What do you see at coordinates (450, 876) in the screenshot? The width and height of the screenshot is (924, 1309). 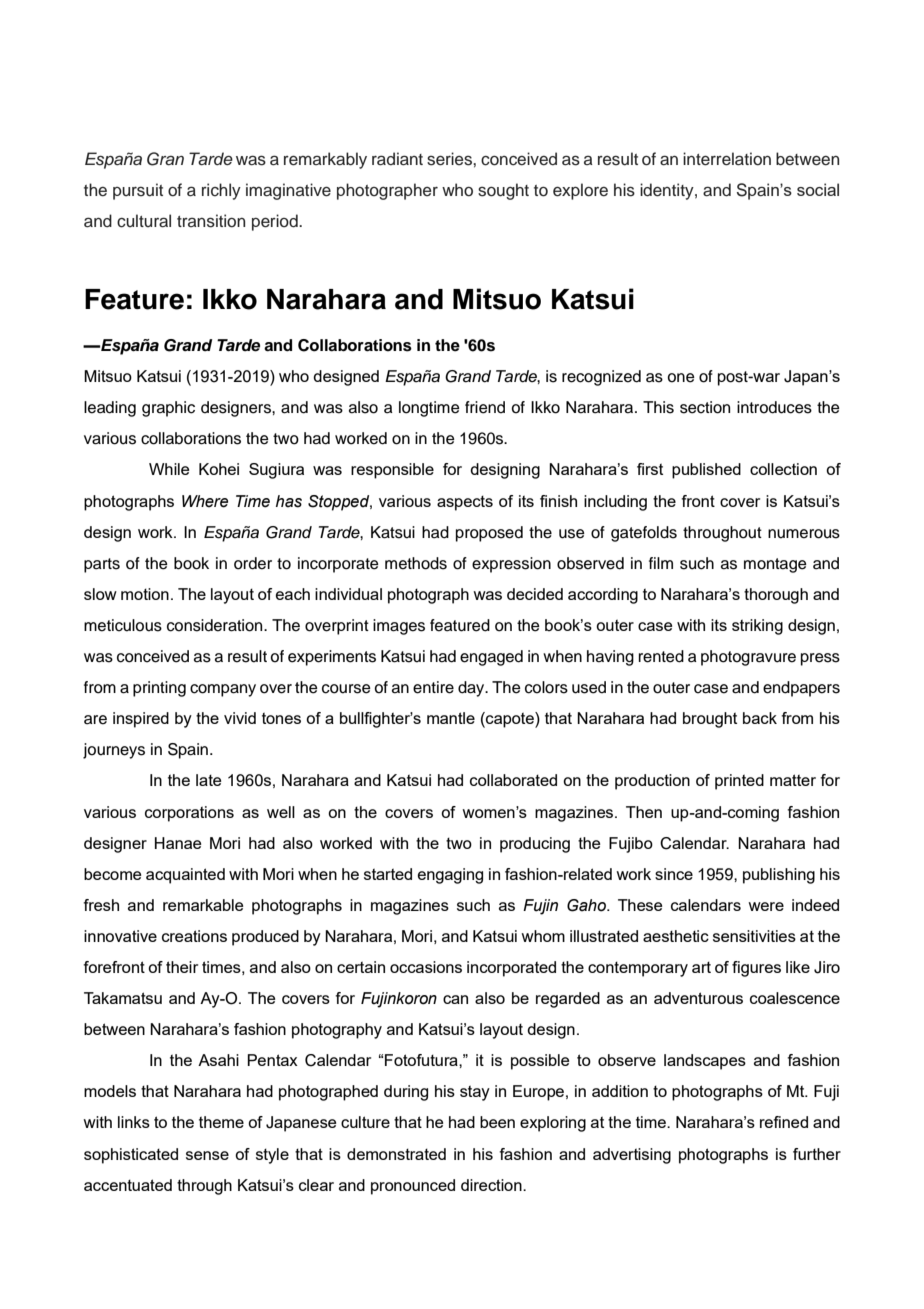 I see `engaging` at bounding box center [450, 876].
